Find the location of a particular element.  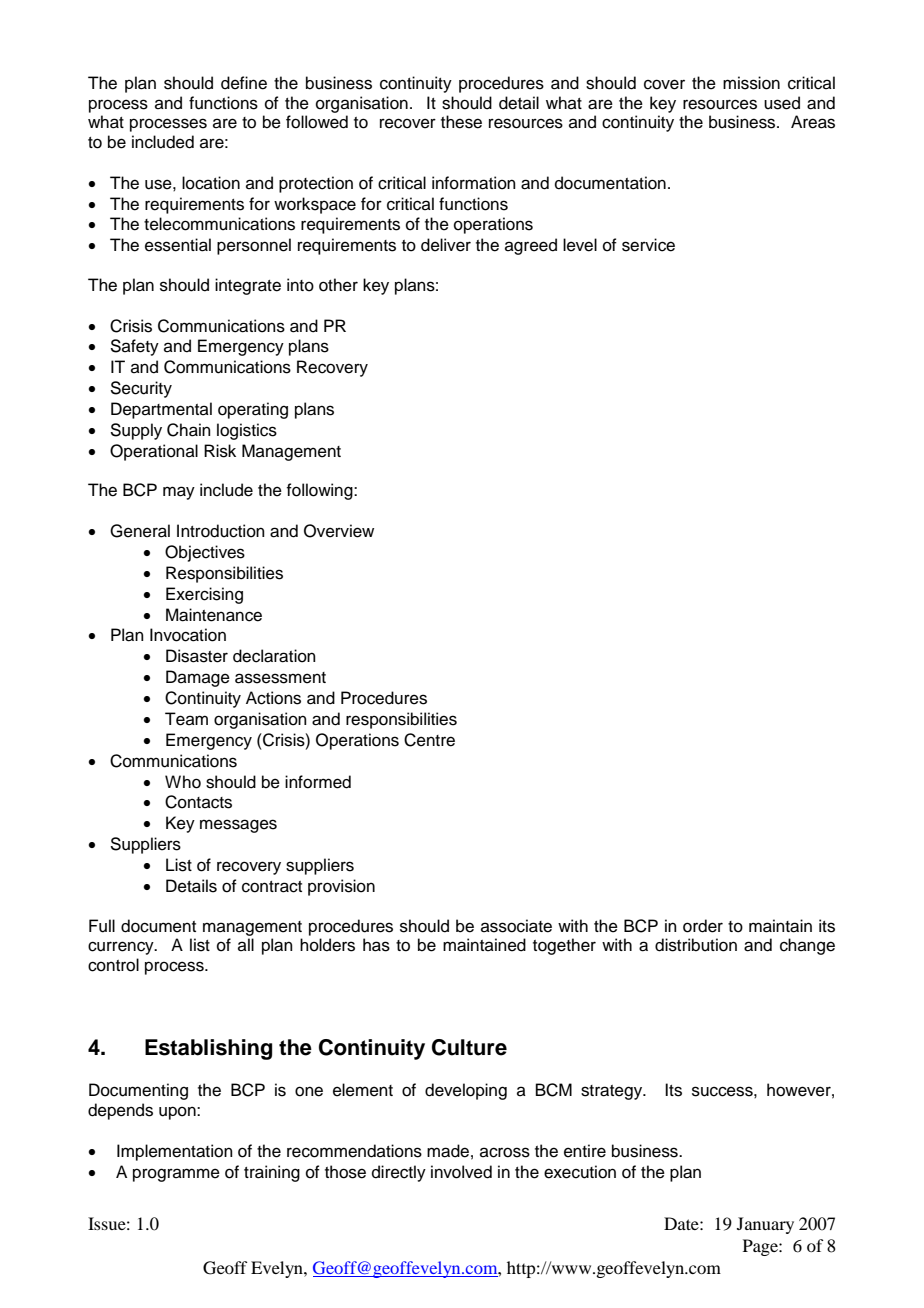

associate is located at coordinates (516, 926).
